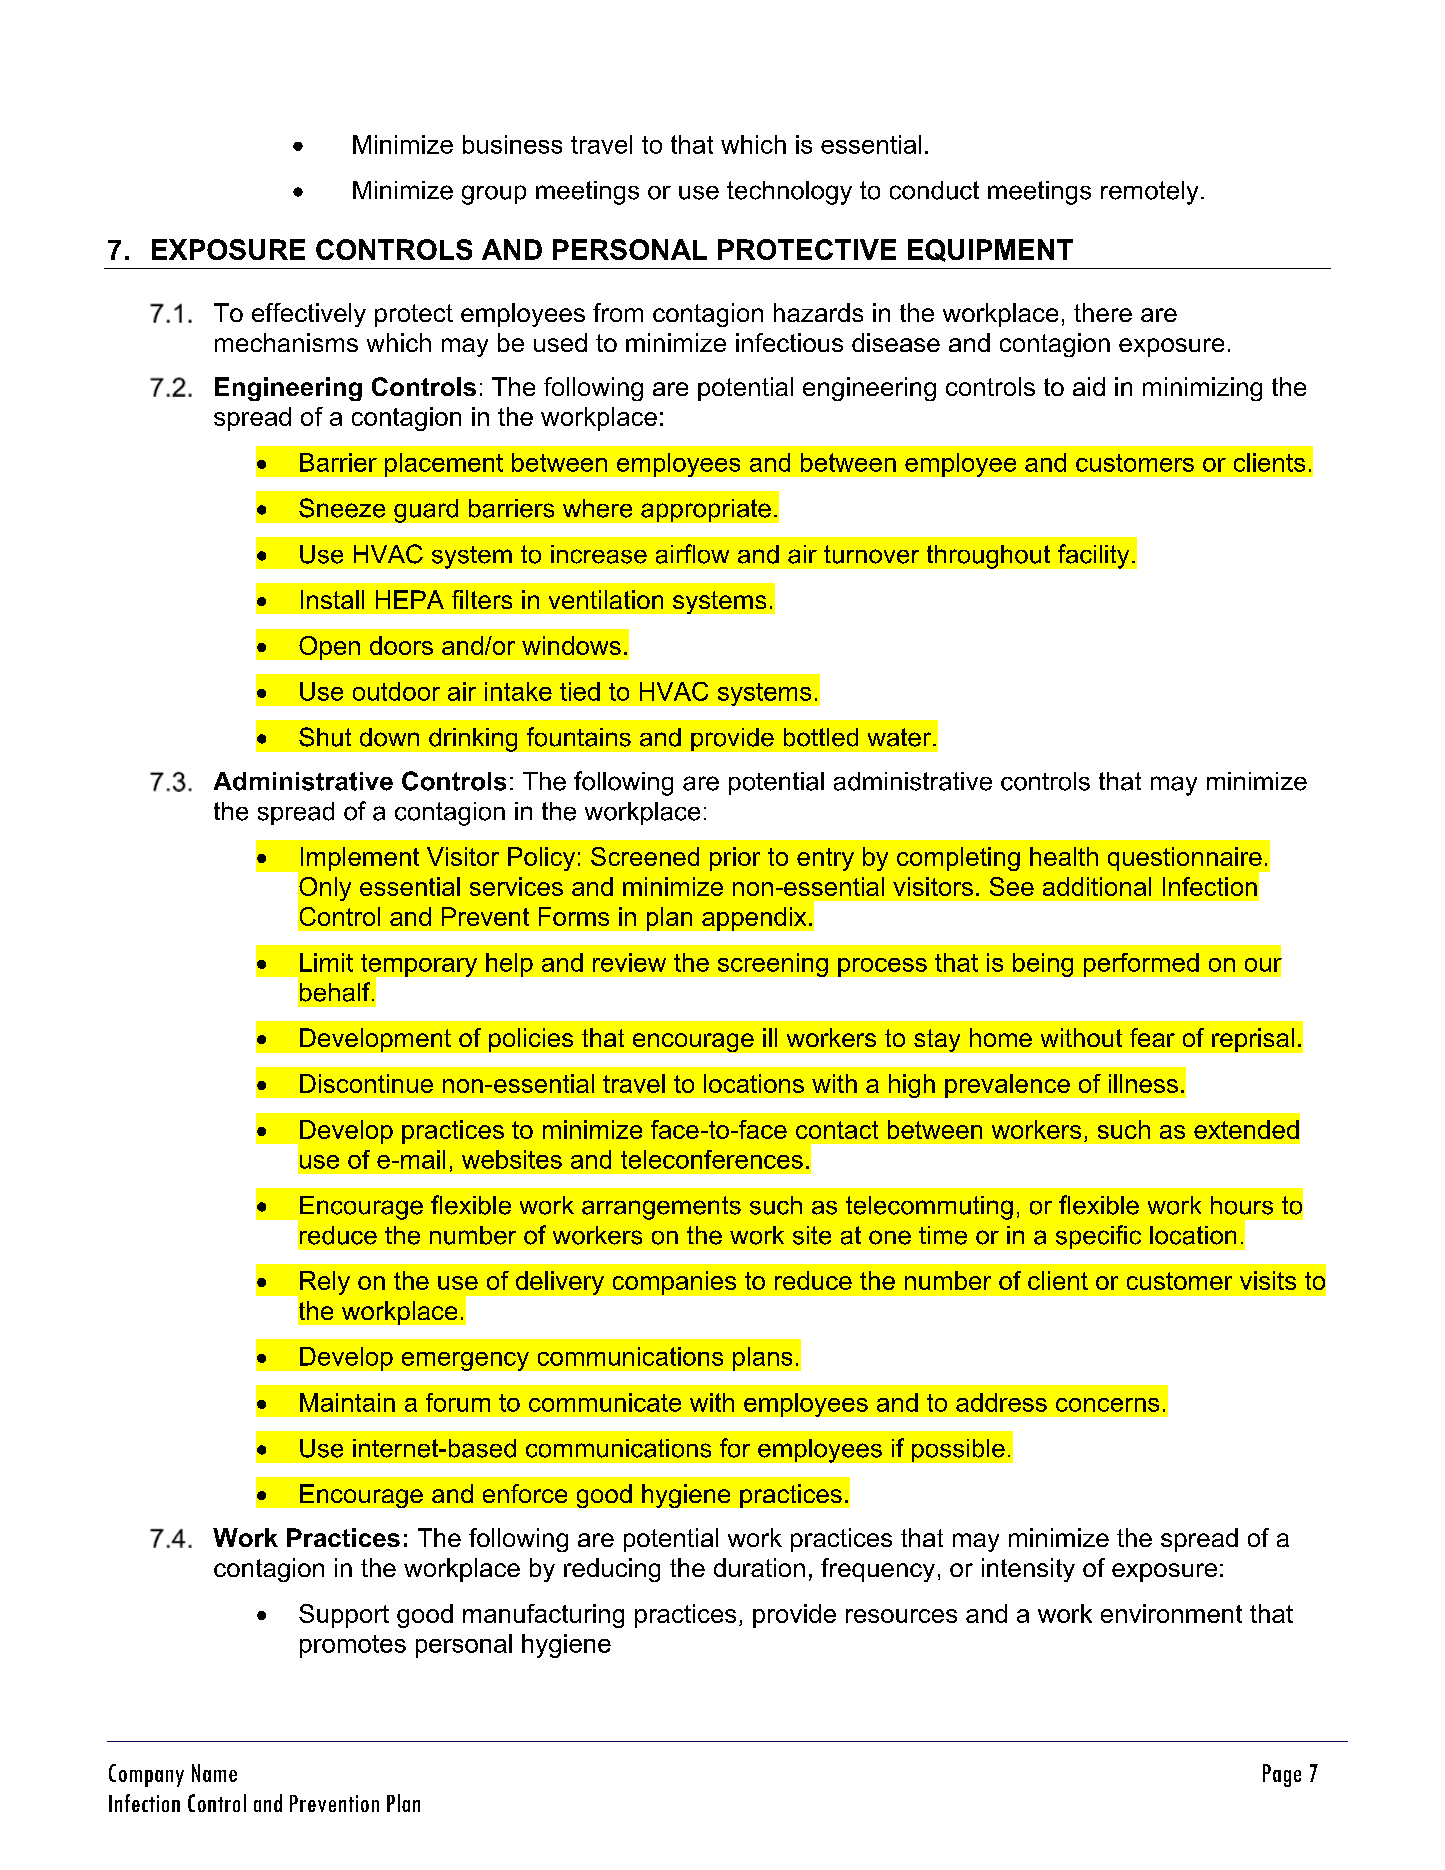 This page has width=1445, height=1870. I want to click on duration, so click(759, 1567).
